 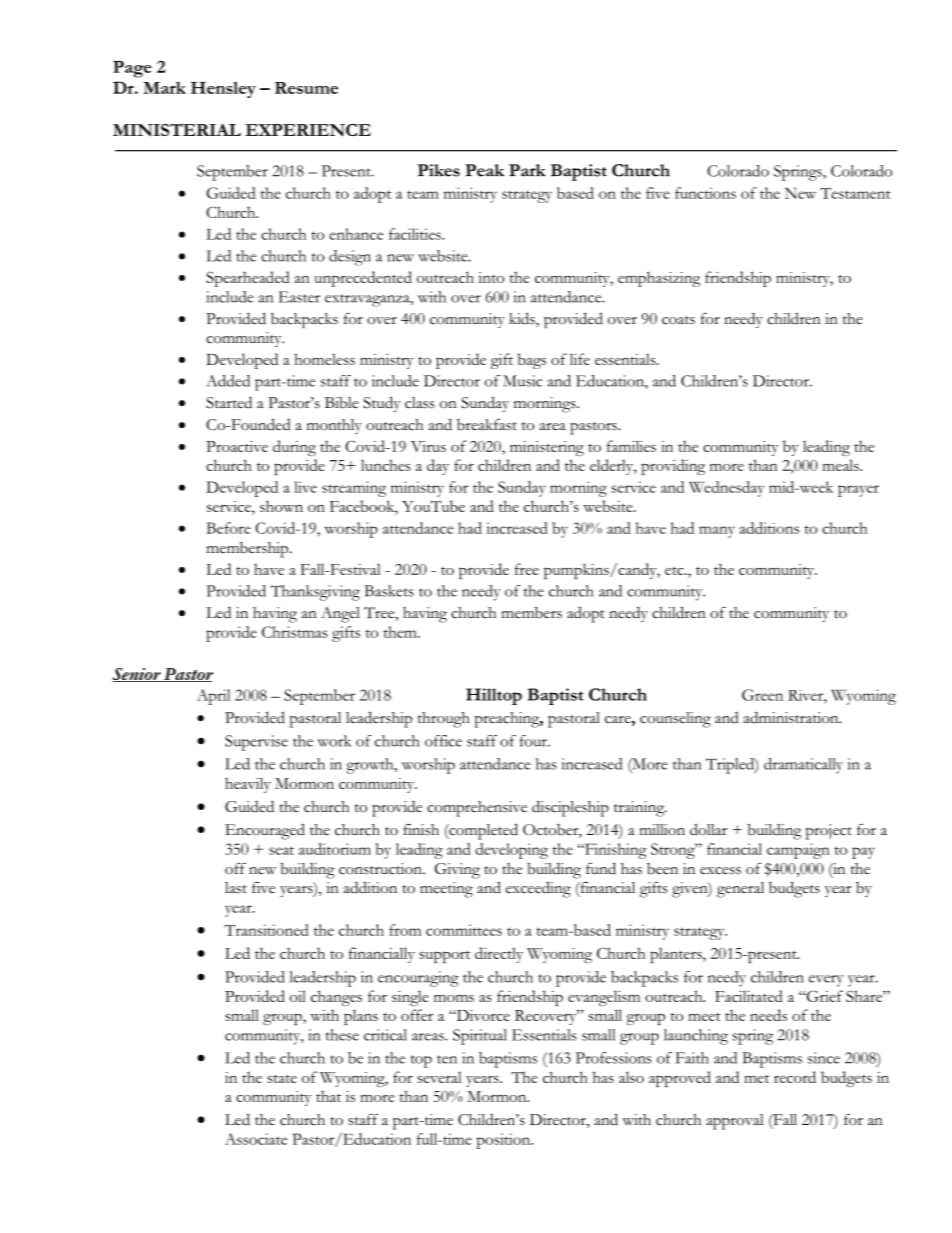 I want to click on Peak, so click(x=484, y=170).
